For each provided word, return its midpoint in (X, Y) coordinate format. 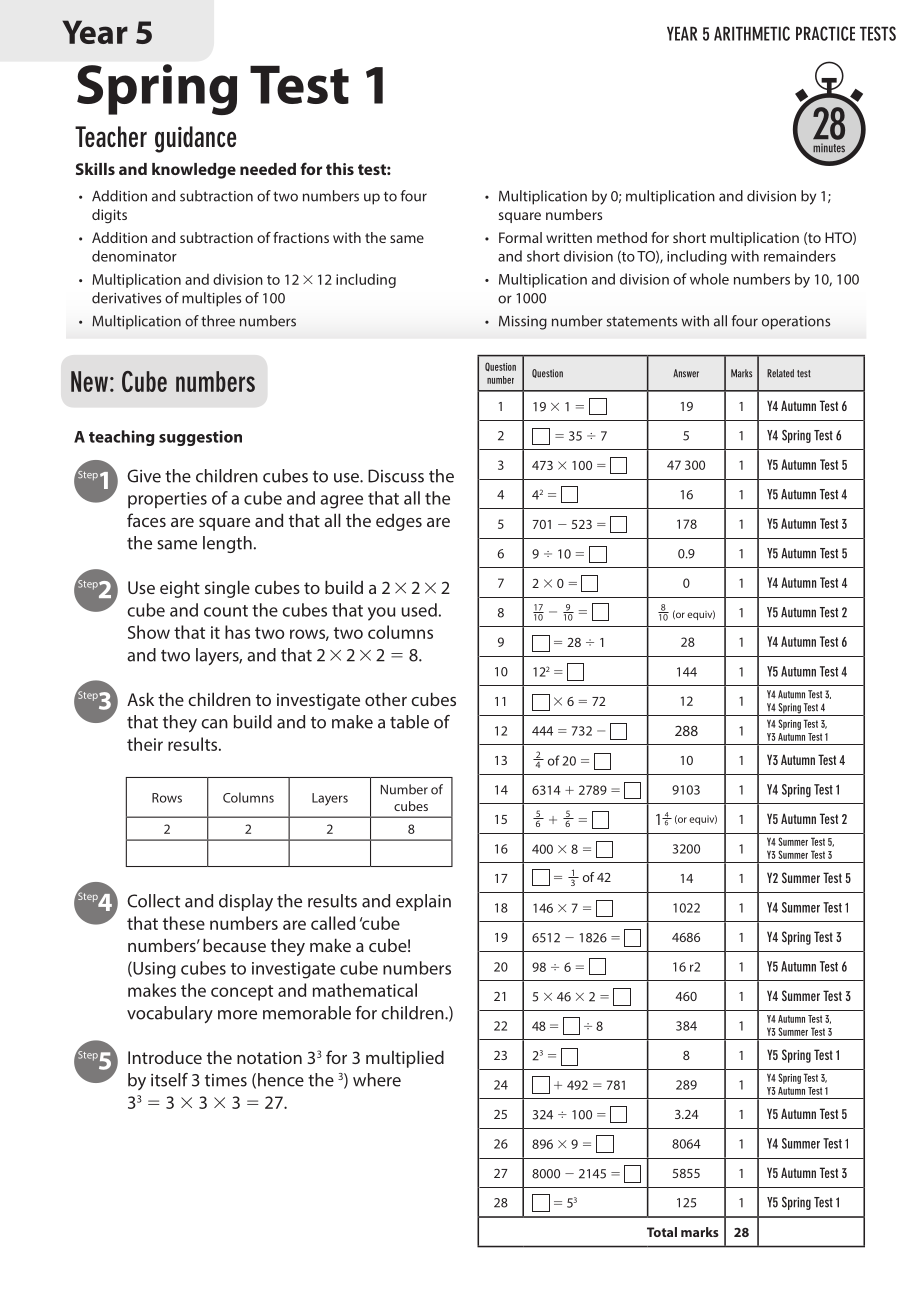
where (377, 1080)
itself (169, 1080)
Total (662, 1232)
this (340, 169)
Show (149, 632)
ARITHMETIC (752, 33)
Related (780, 373)
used (419, 610)
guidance (195, 139)
